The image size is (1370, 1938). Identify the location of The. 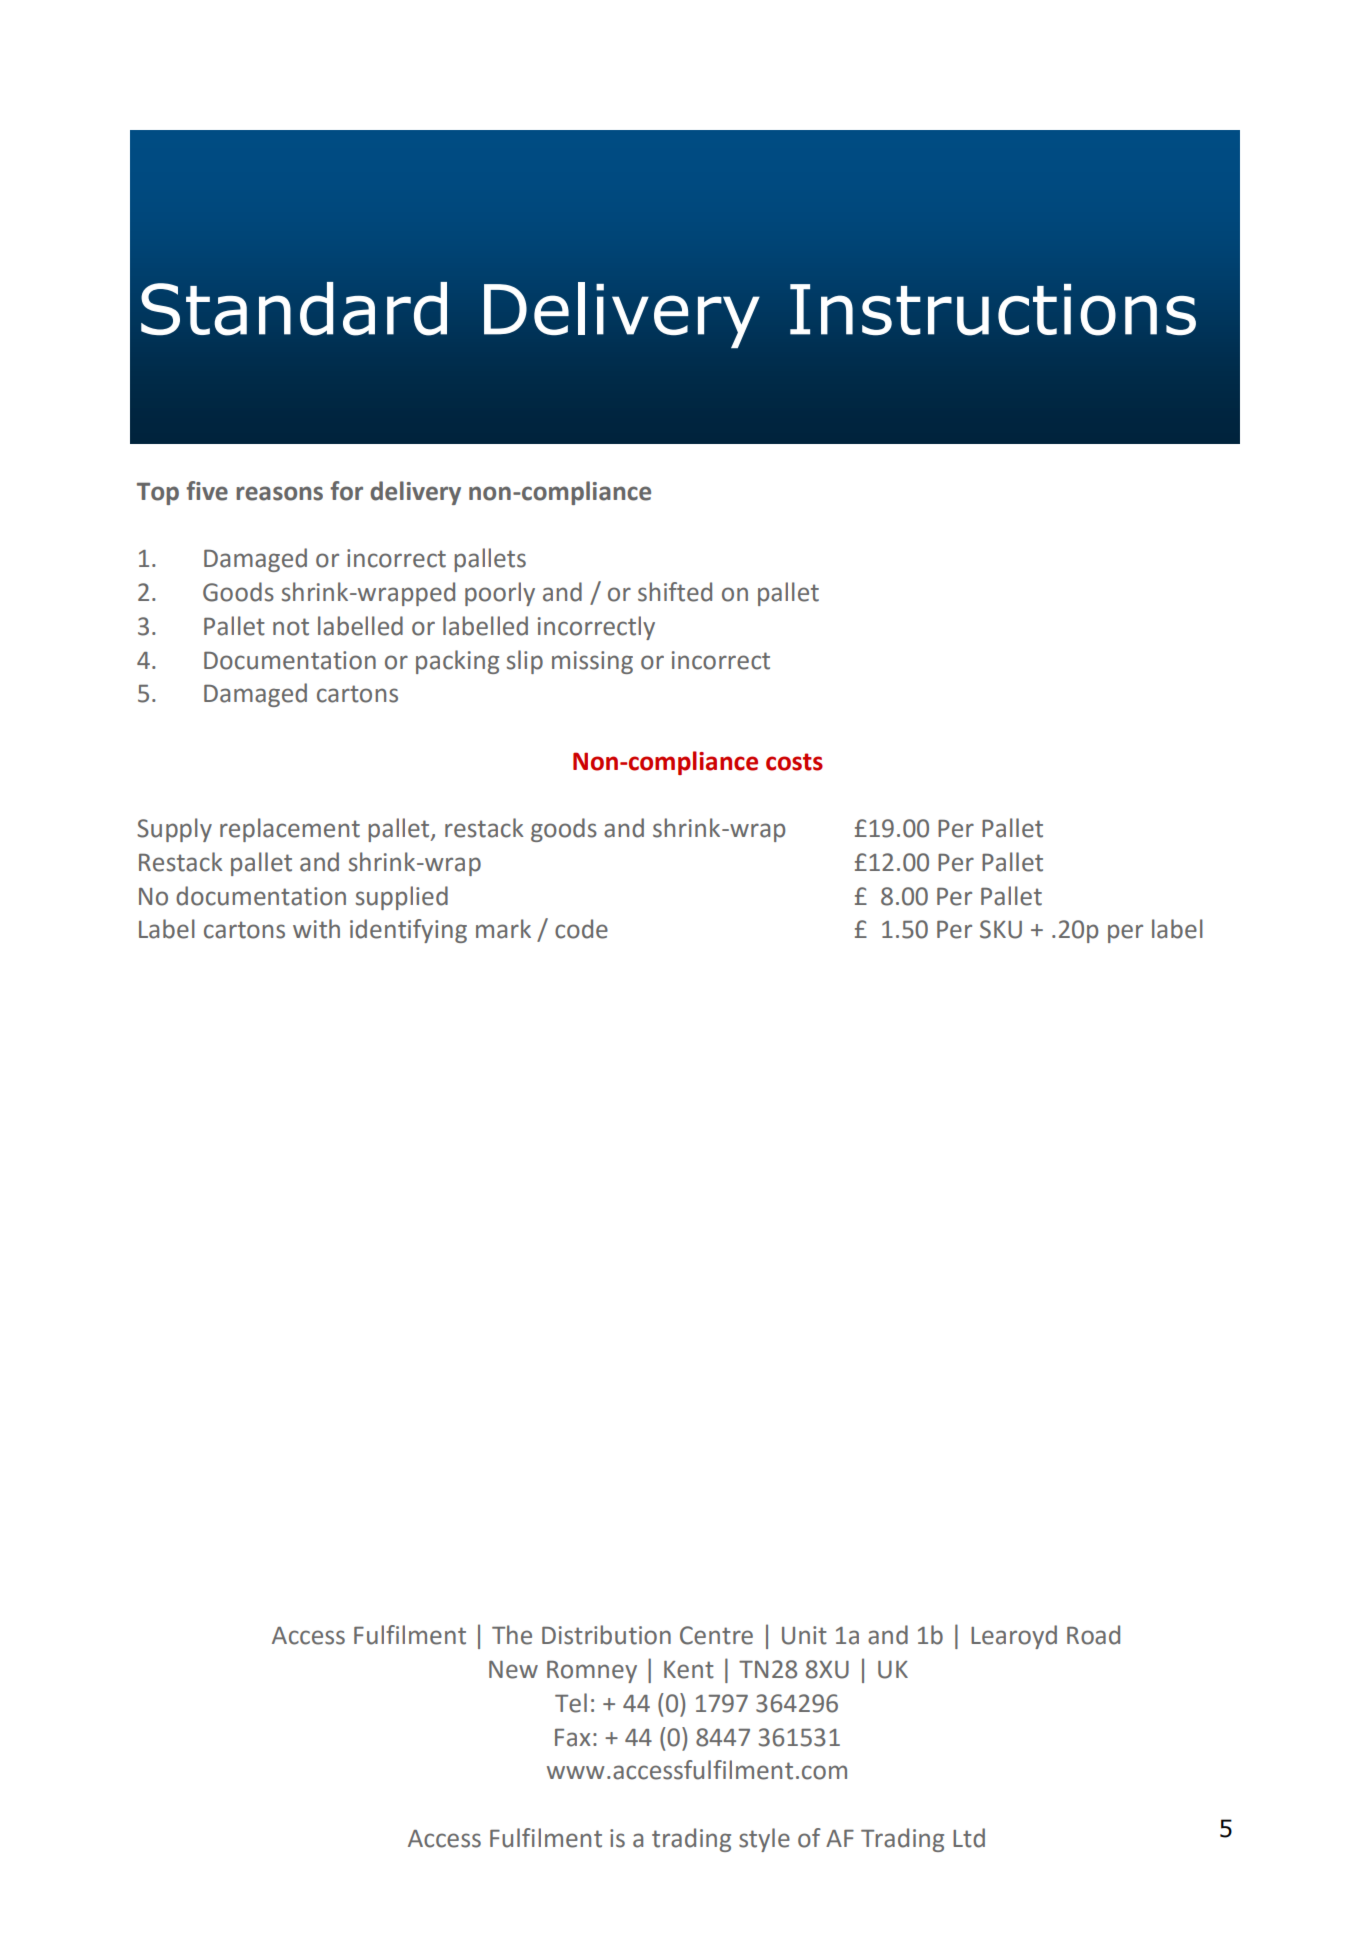
(512, 1635).
